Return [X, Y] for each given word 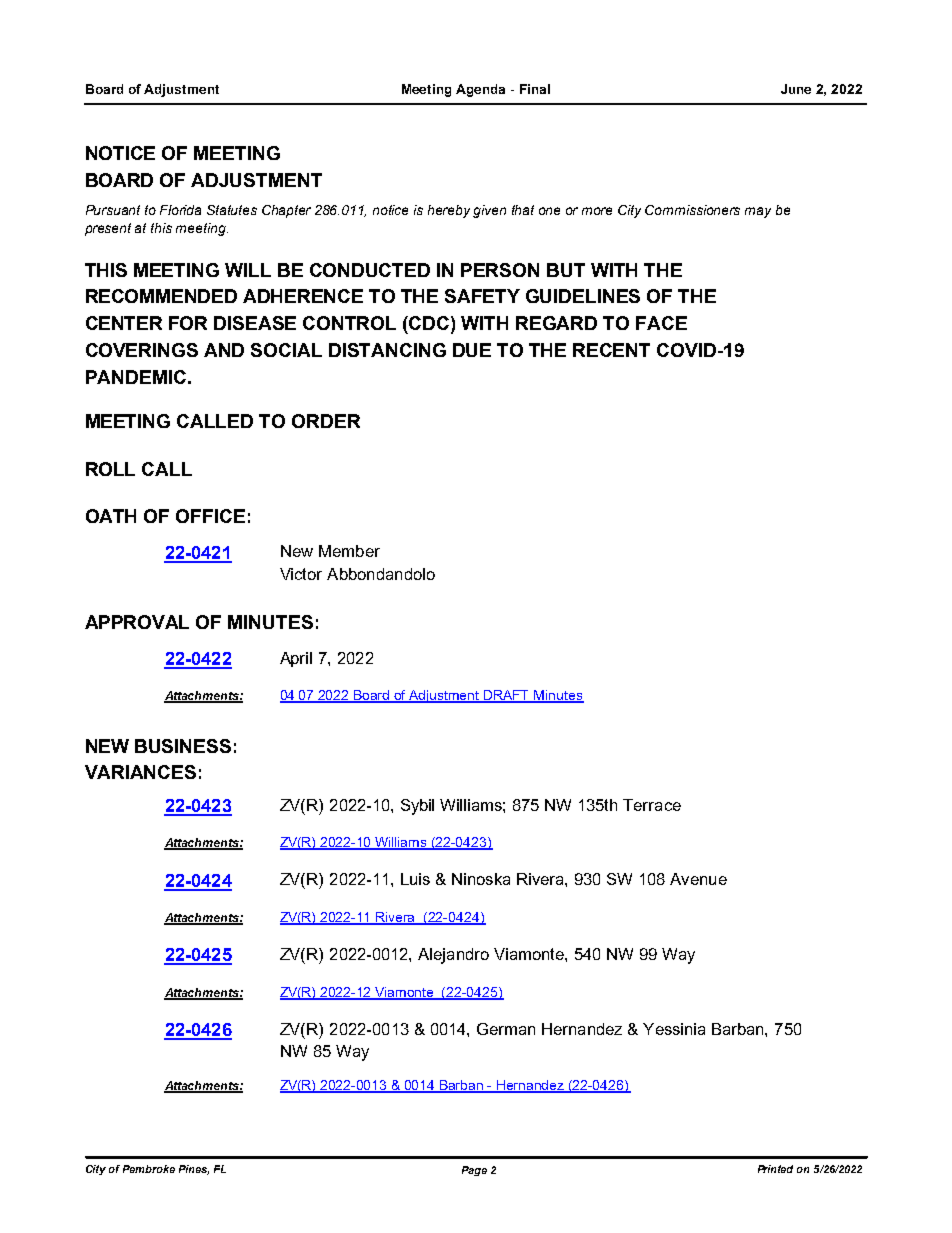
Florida [180, 210]
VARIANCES [140, 772]
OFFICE [210, 516]
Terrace [652, 805]
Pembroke [149, 1169]
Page [474, 1171]
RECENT [611, 350]
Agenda [480, 90]
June [796, 89]
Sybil [417, 807]
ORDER [326, 421]
